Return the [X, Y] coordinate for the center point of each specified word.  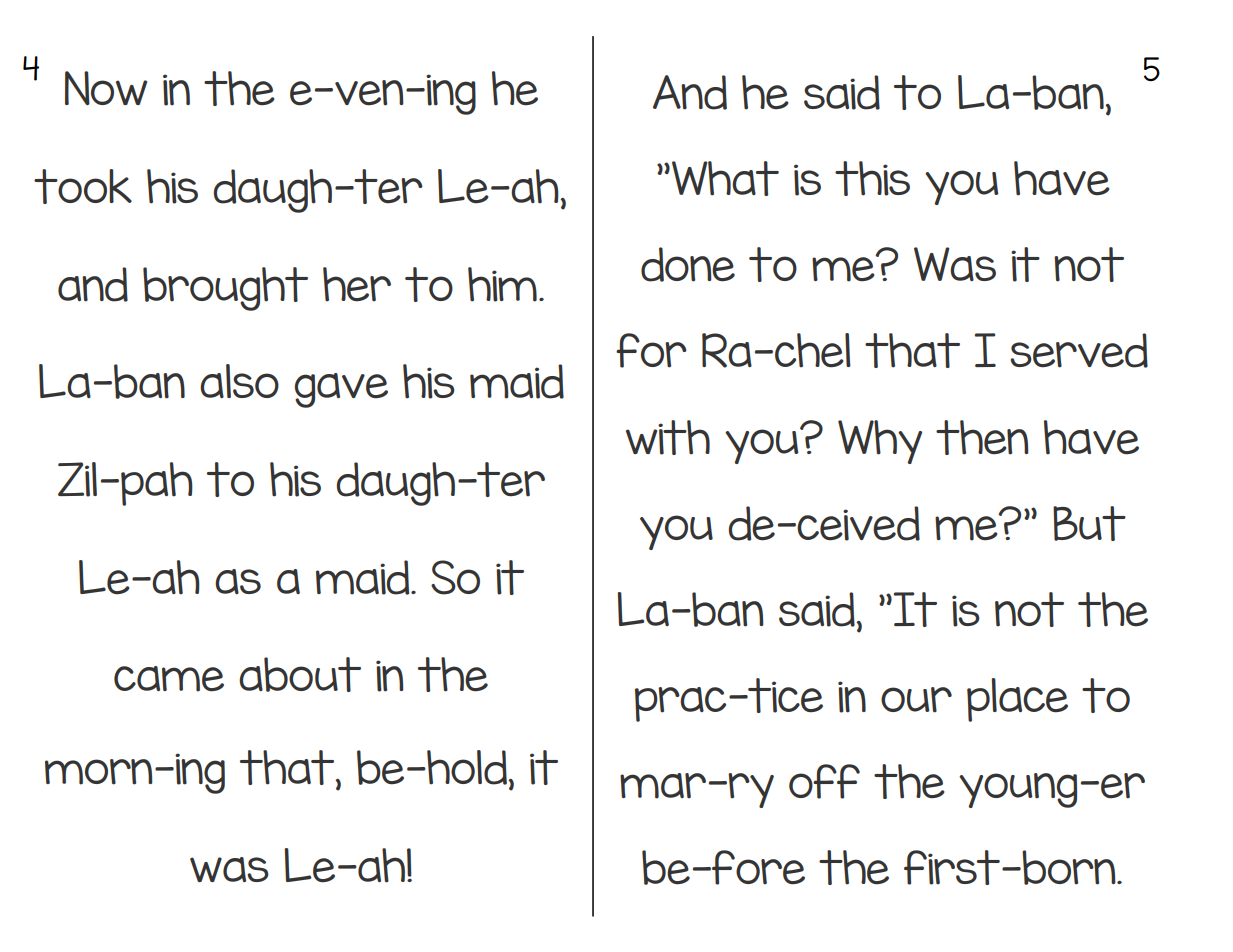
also [239, 381]
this [872, 178]
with [668, 437]
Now [106, 88]
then [982, 437]
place [1017, 700]
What [725, 178]
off [824, 781]
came [169, 679]
